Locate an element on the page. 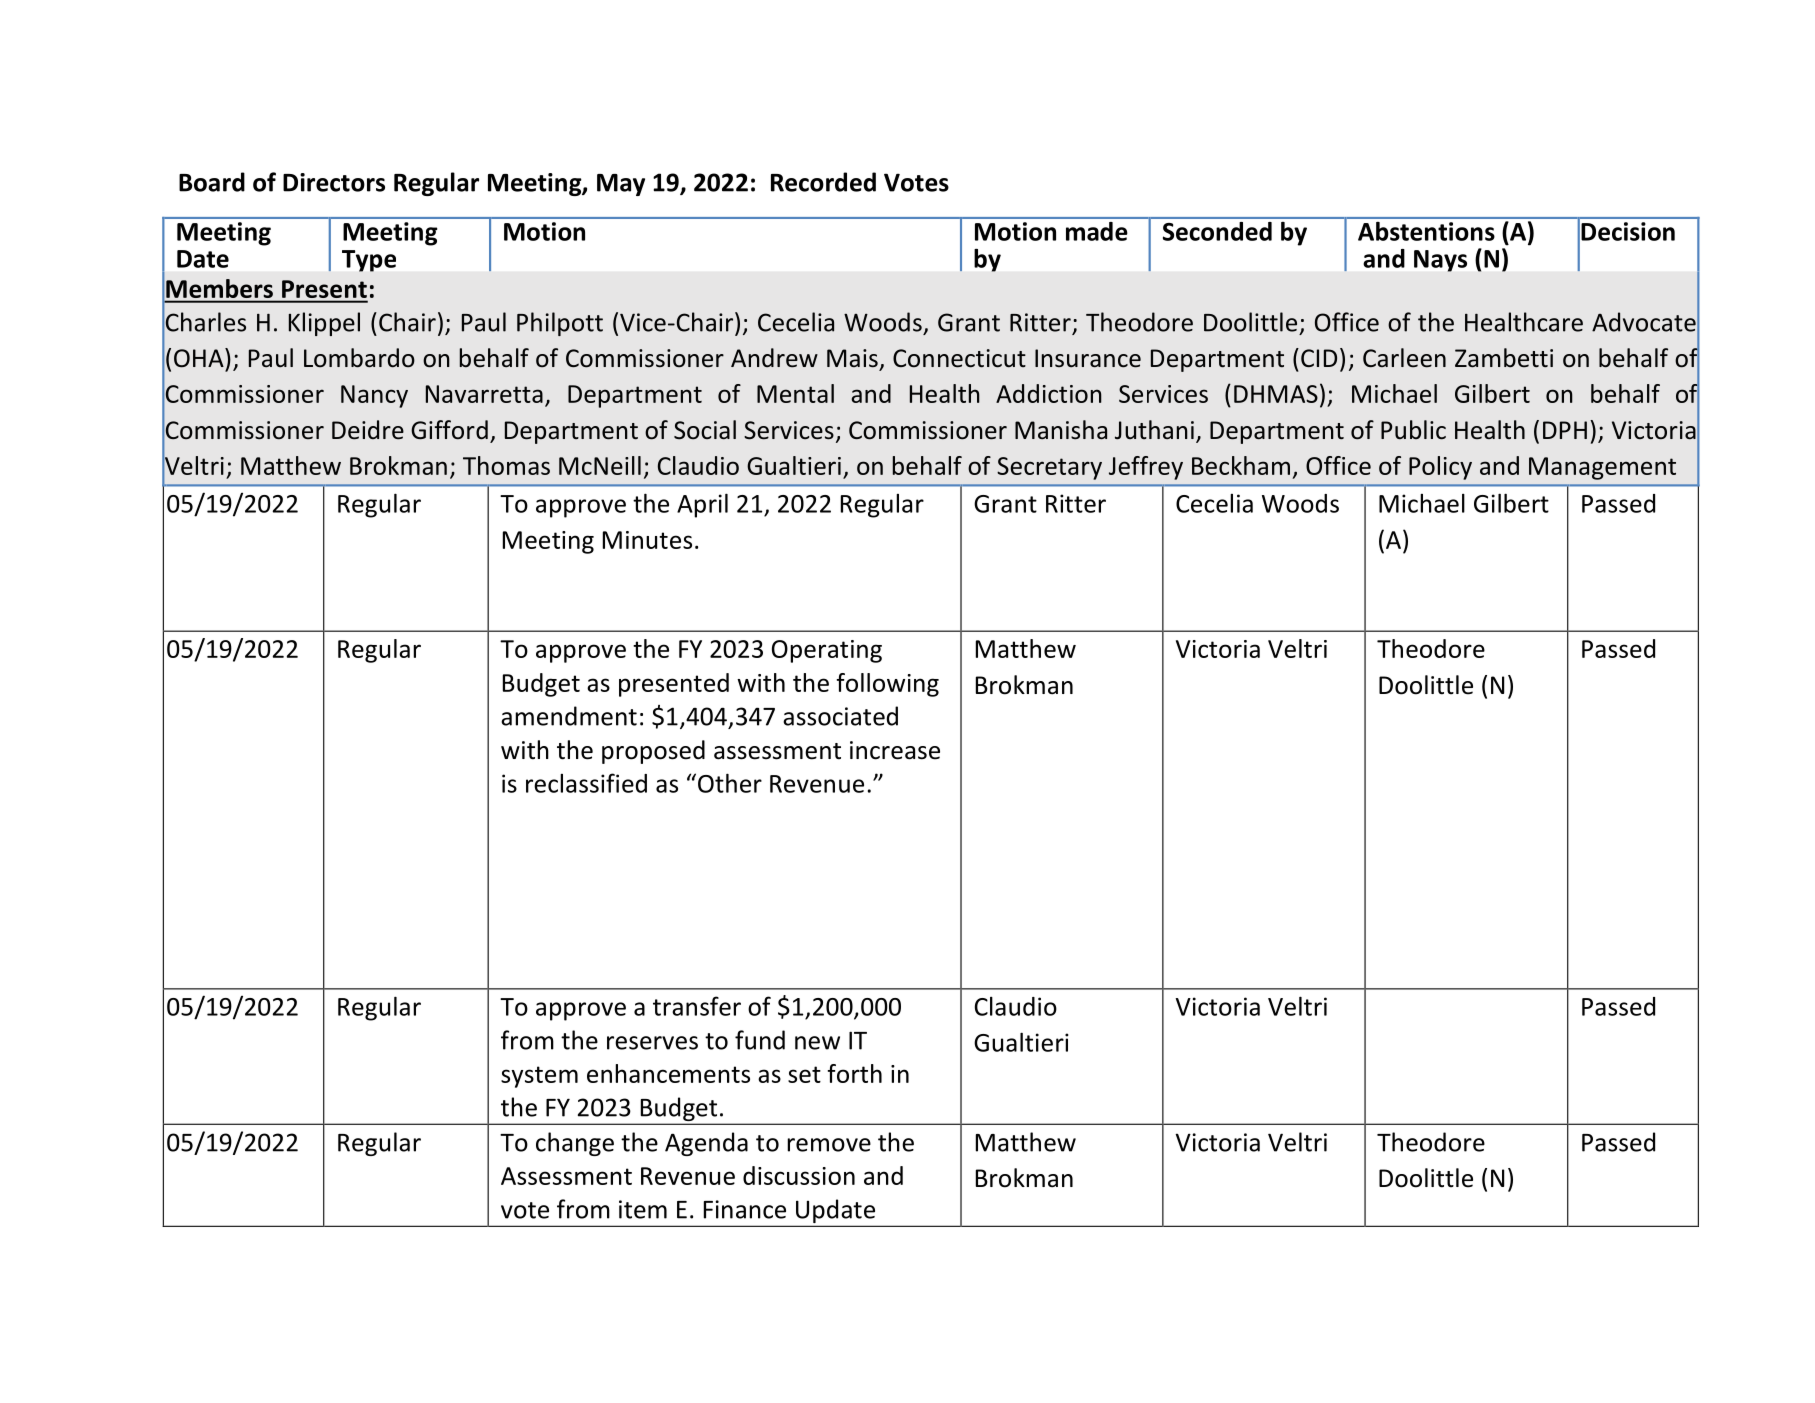  new is located at coordinates (817, 1043).
